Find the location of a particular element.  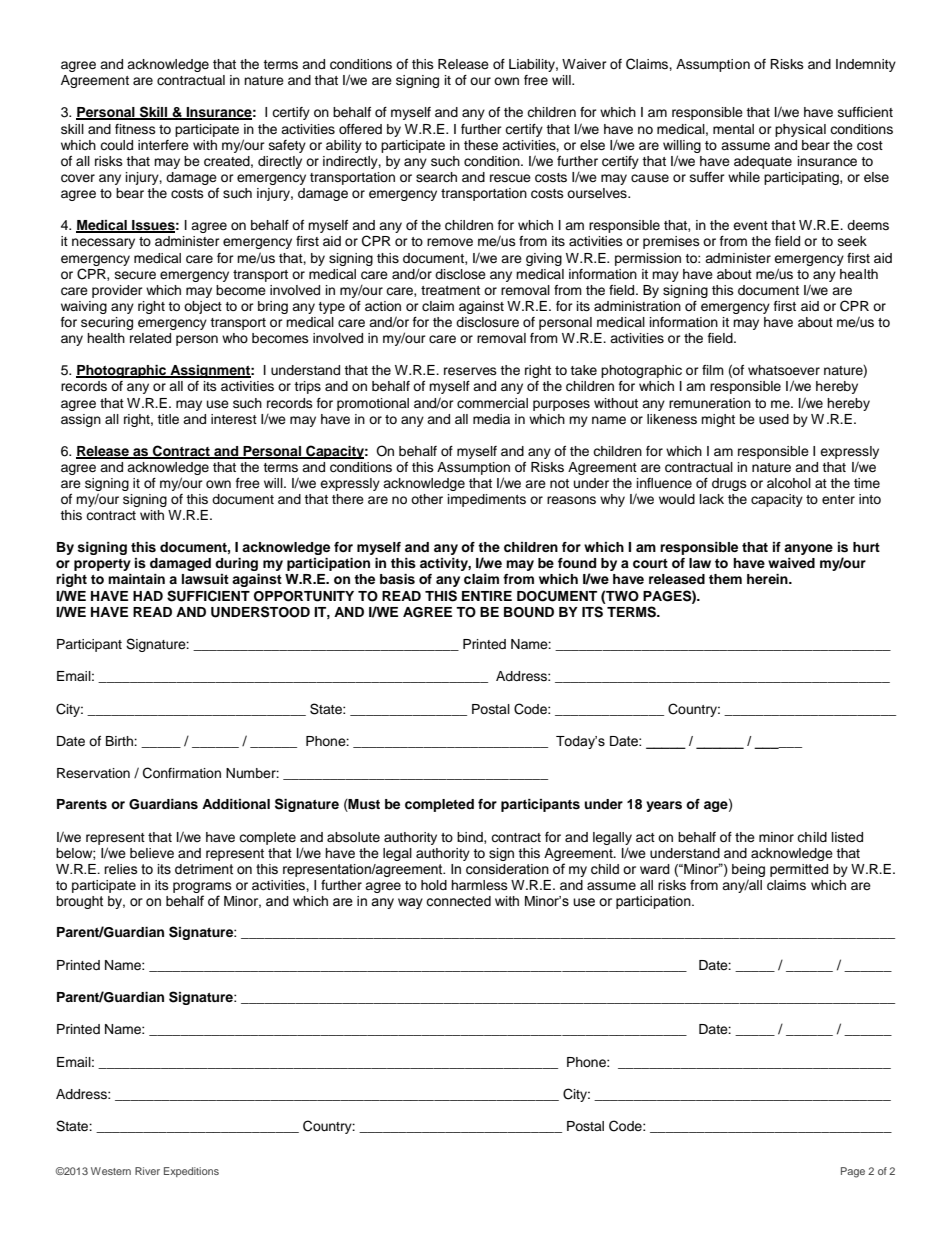

listed is located at coordinates (847, 837).
